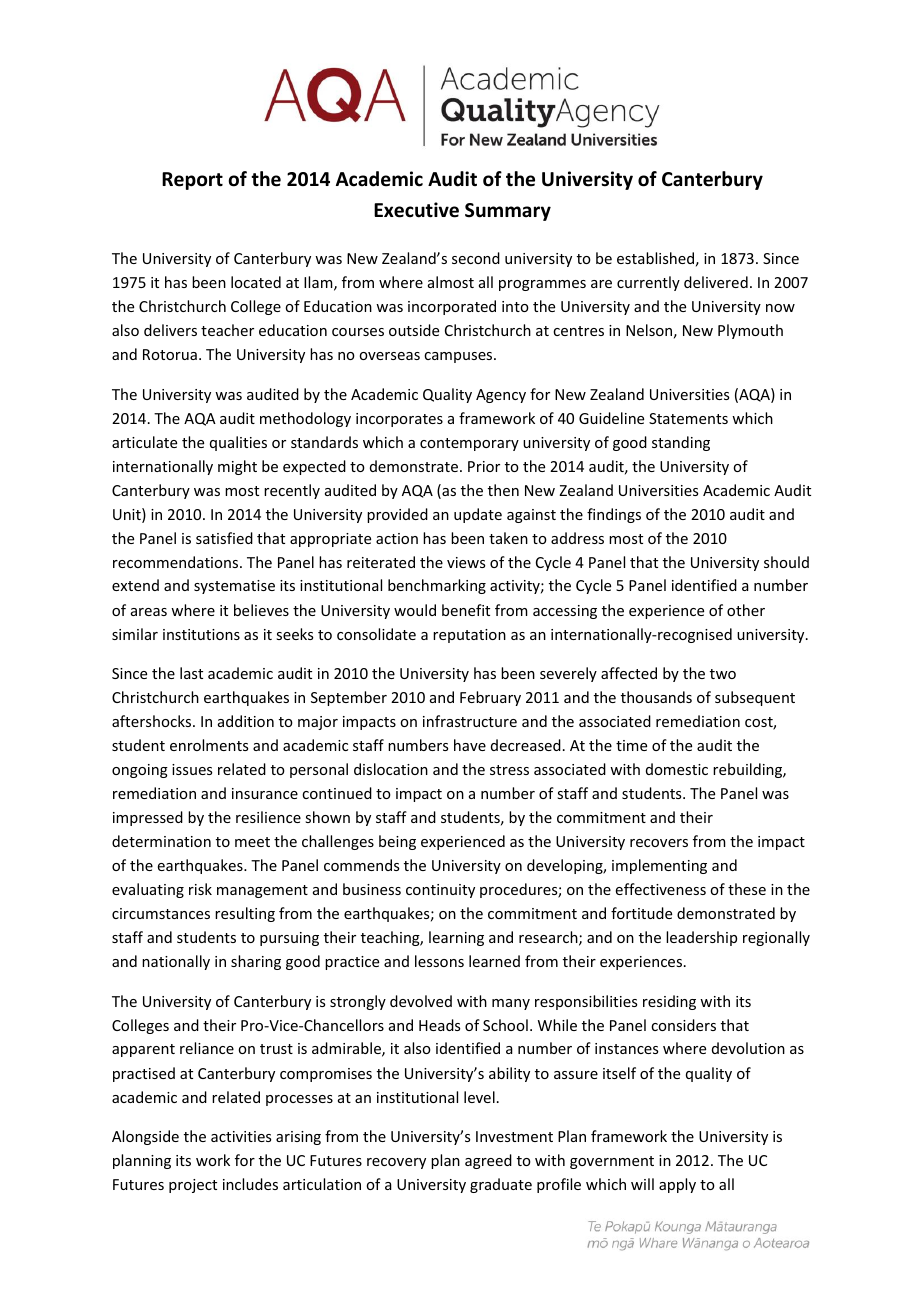  What do you see at coordinates (677, 1185) in the document?
I see `apply` at bounding box center [677, 1185].
